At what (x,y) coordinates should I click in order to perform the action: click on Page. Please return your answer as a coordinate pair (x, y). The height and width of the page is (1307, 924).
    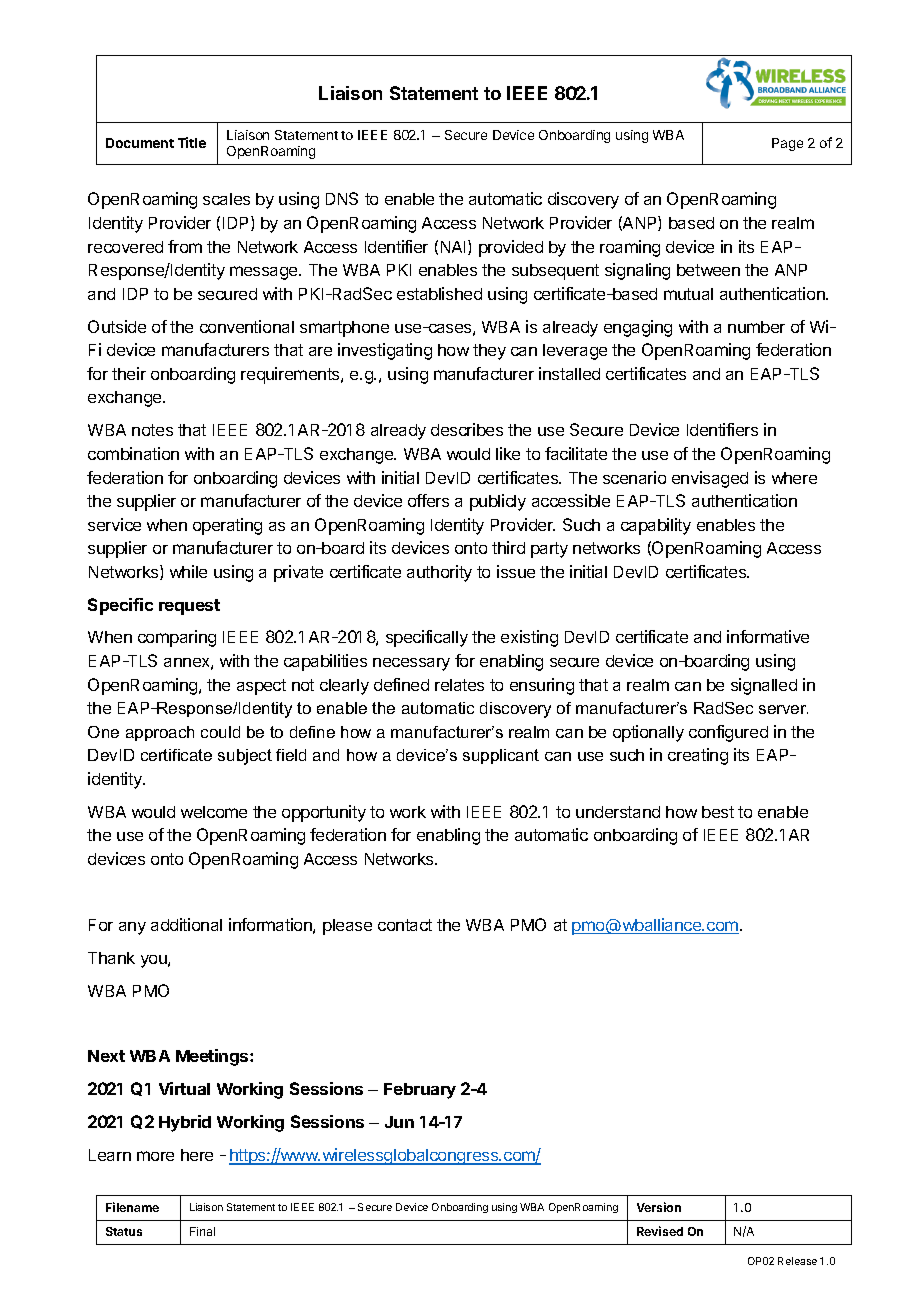
    Looking at the image, I should click on (787, 144).
